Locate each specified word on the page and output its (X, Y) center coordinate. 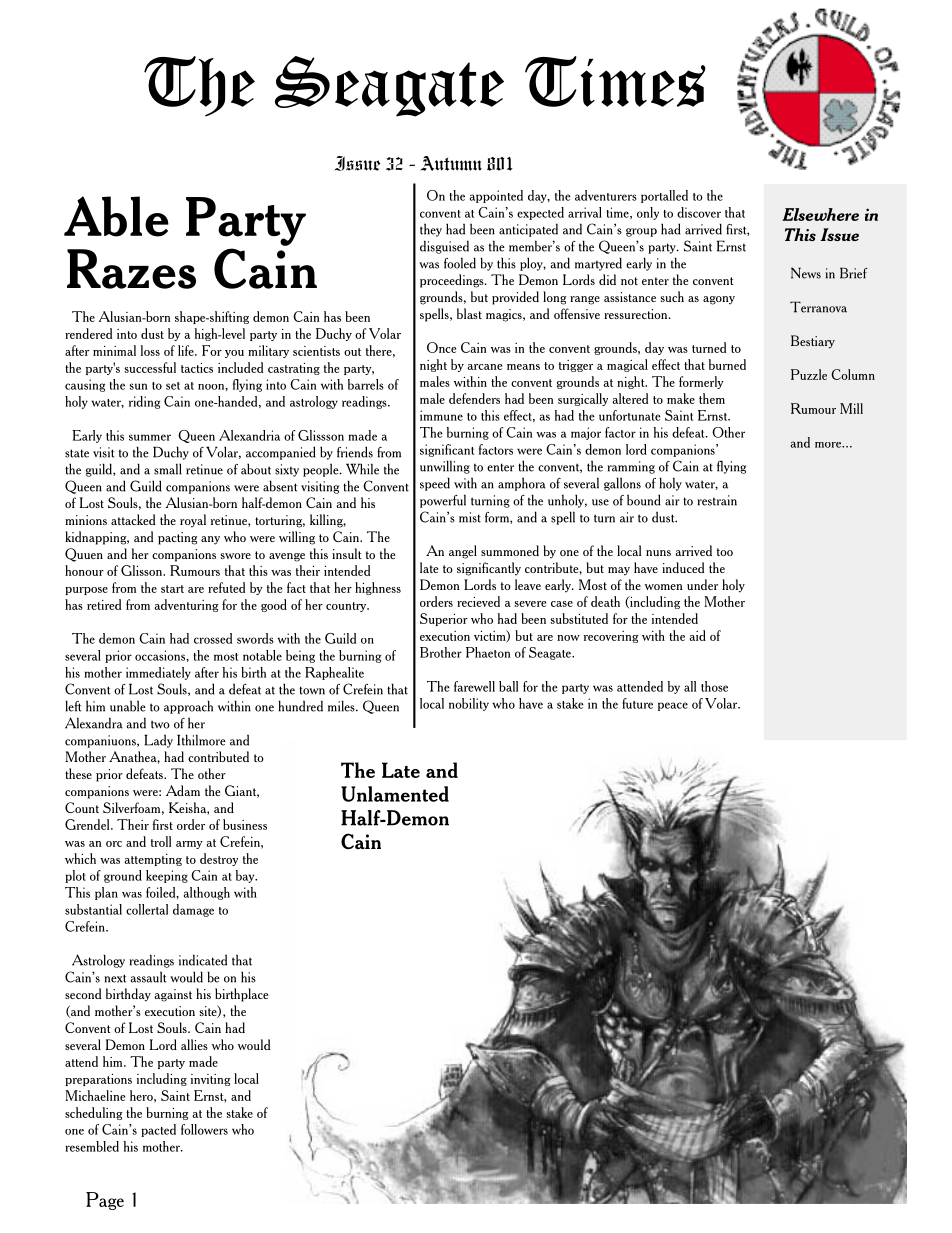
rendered (88, 333)
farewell (474, 686)
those (714, 686)
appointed (496, 196)
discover (699, 212)
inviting (211, 1080)
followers (204, 1129)
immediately (158, 673)
